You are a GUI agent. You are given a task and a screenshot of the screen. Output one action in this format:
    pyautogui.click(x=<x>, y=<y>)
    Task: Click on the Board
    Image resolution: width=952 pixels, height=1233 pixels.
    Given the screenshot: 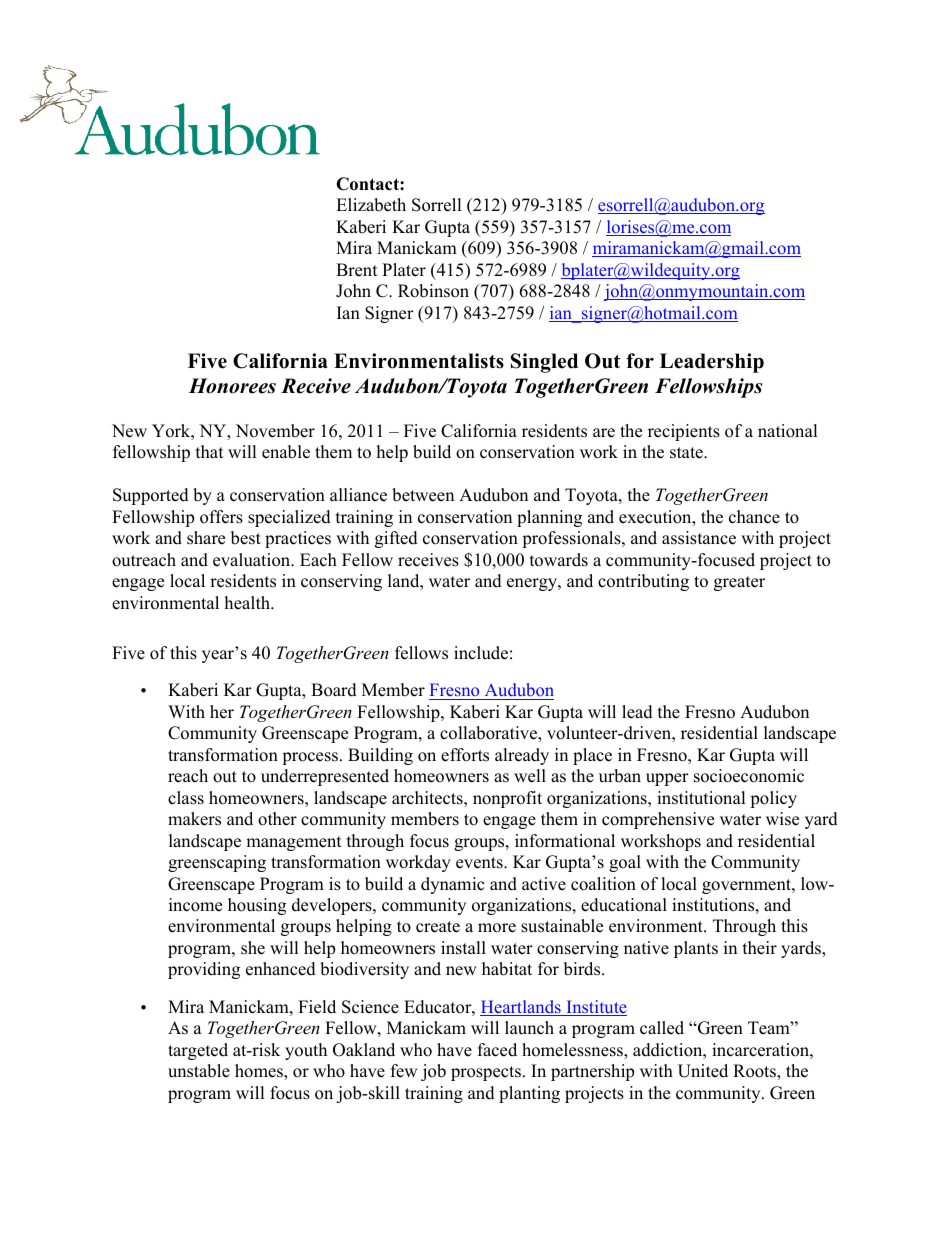 What is the action you would take?
    pyautogui.click(x=334, y=690)
